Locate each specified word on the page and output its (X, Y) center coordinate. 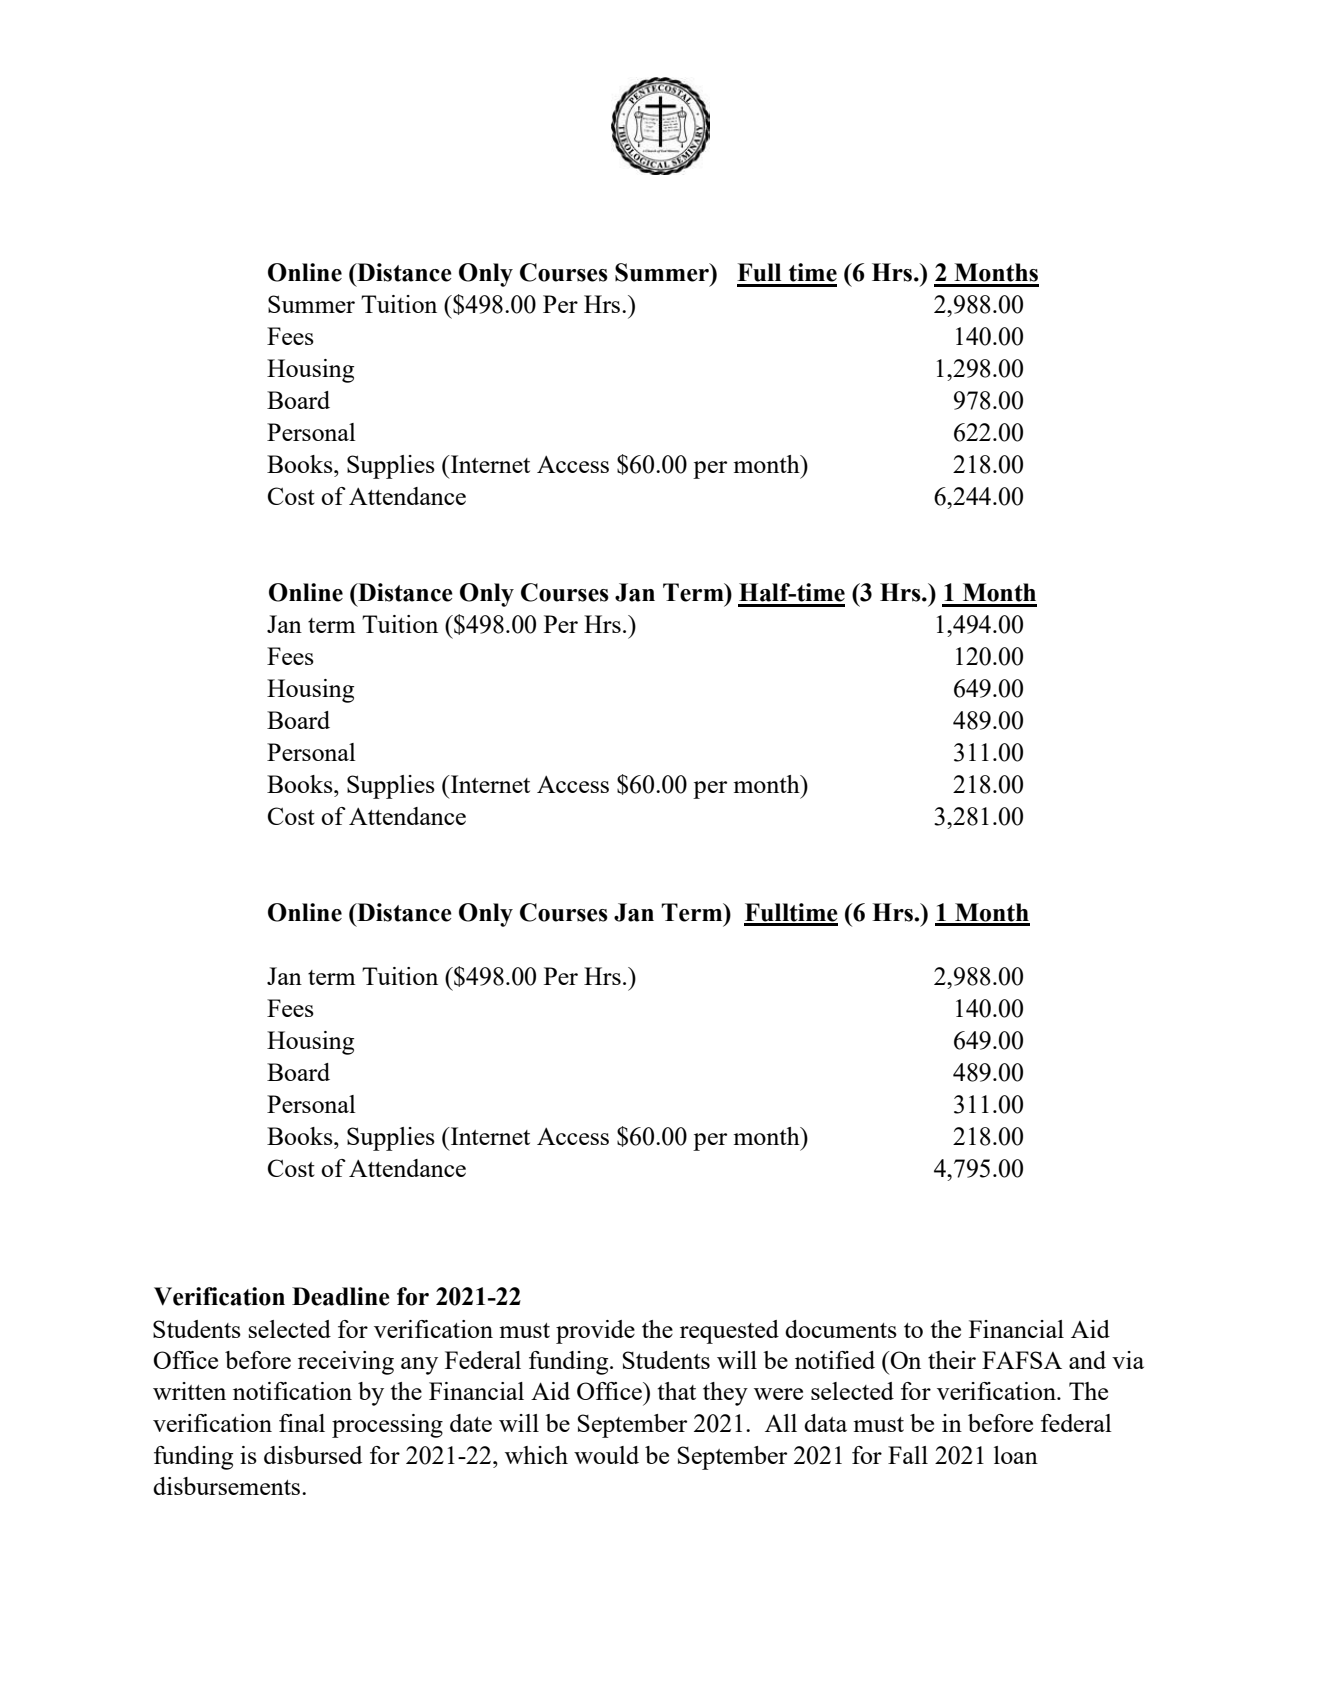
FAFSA (1022, 1360)
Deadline (341, 1296)
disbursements (228, 1486)
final (302, 1423)
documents (841, 1329)
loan (1016, 1455)
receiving (346, 1363)
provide (595, 1332)
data (825, 1423)
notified (835, 1360)
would (606, 1455)
